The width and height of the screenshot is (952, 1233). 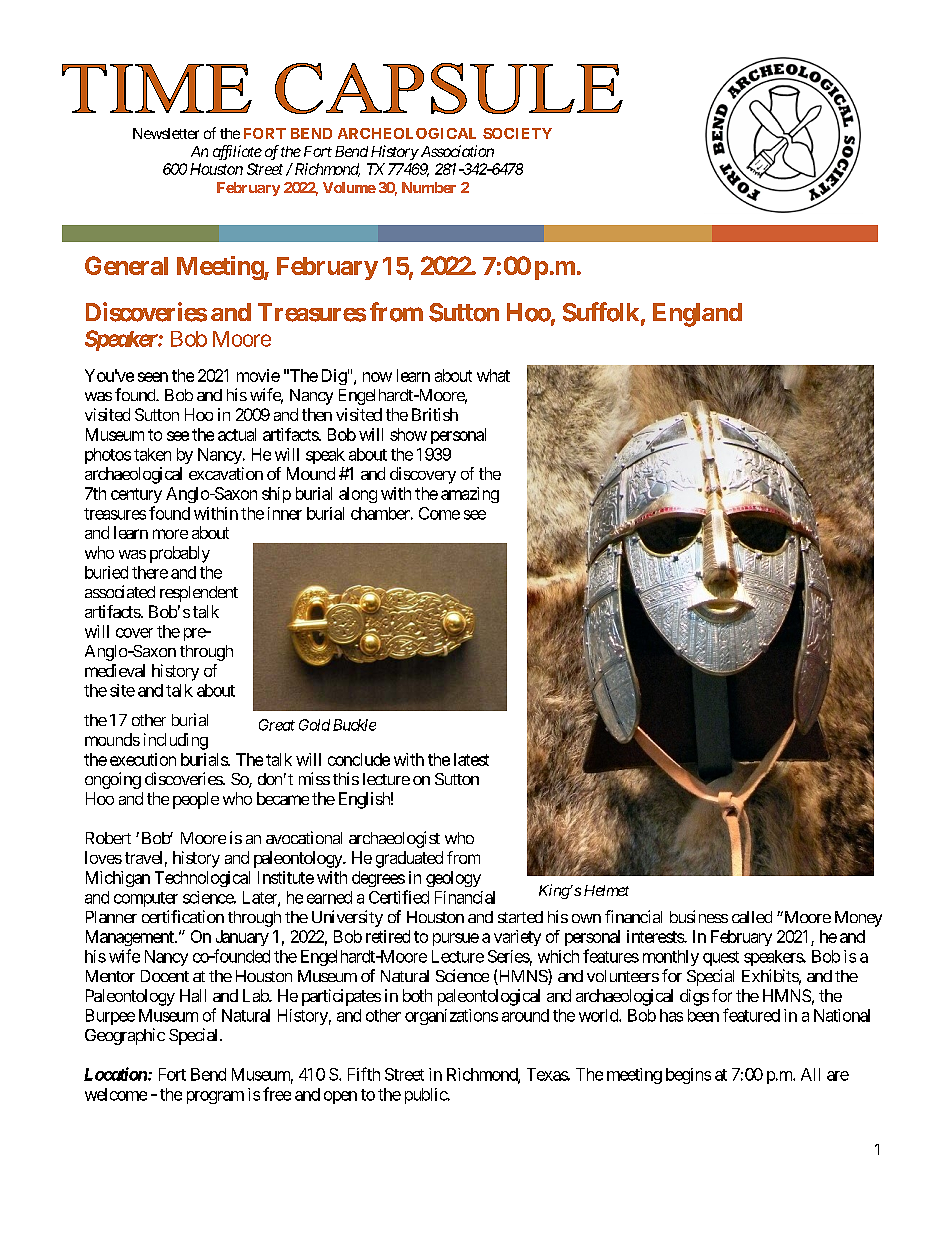 I want to click on public, so click(x=426, y=1096).
